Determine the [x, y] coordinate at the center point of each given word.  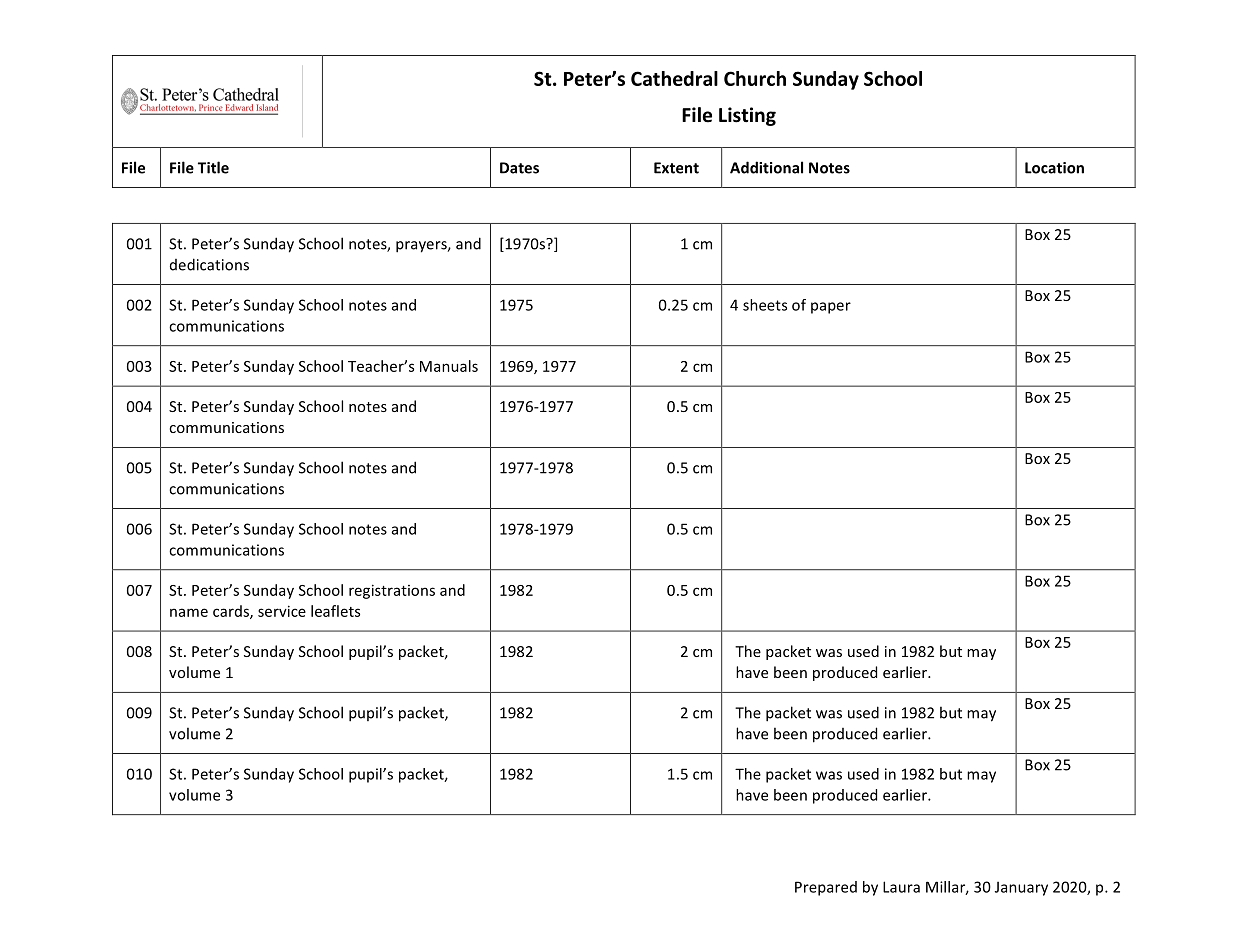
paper [831, 308]
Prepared [826, 888]
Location [1054, 168]
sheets [765, 305]
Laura [901, 887]
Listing [747, 116]
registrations [392, 591]
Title [213, 167]
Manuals [449, 366]
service [282, 611]
